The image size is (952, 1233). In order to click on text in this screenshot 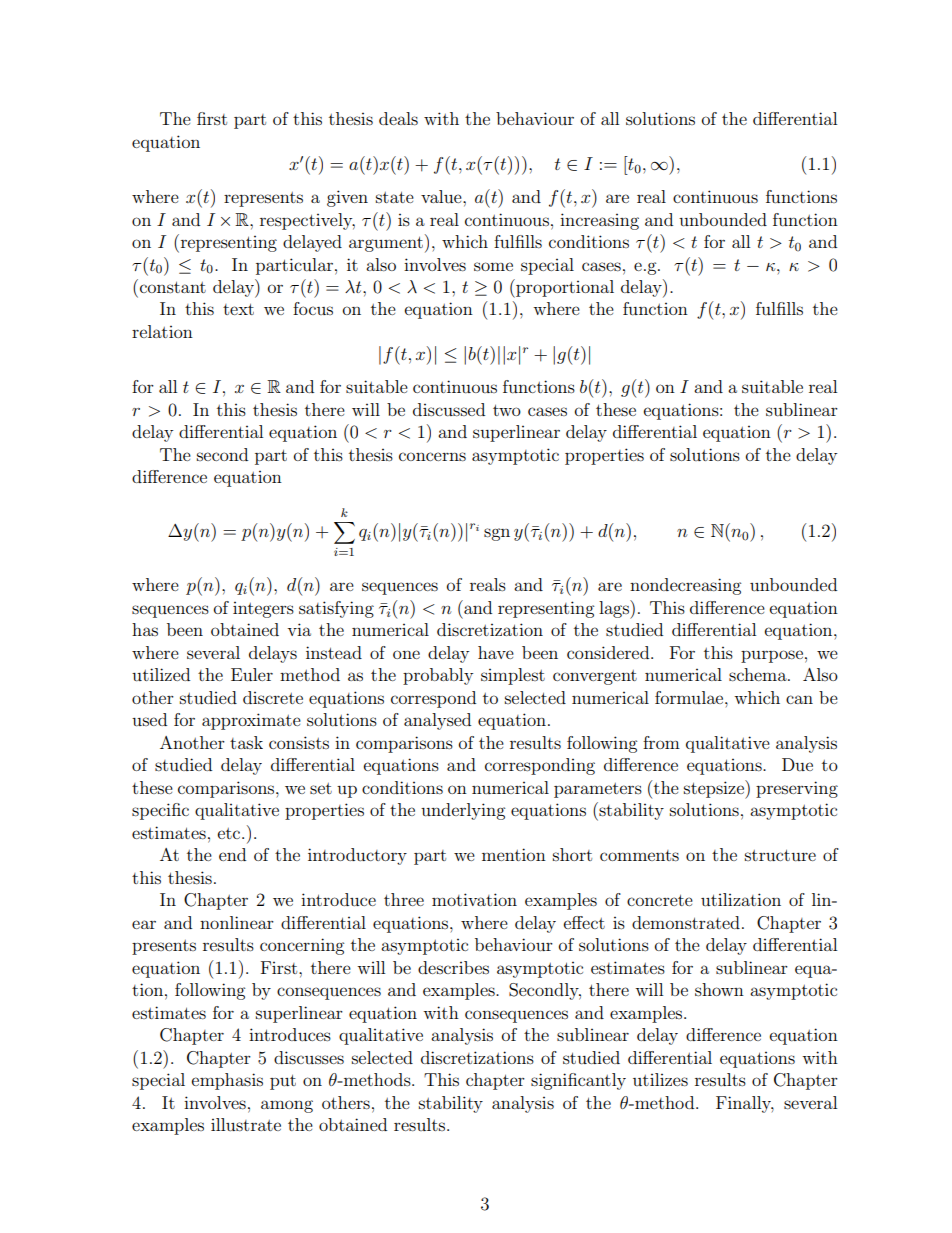, I will do `click(238, 309)`.
